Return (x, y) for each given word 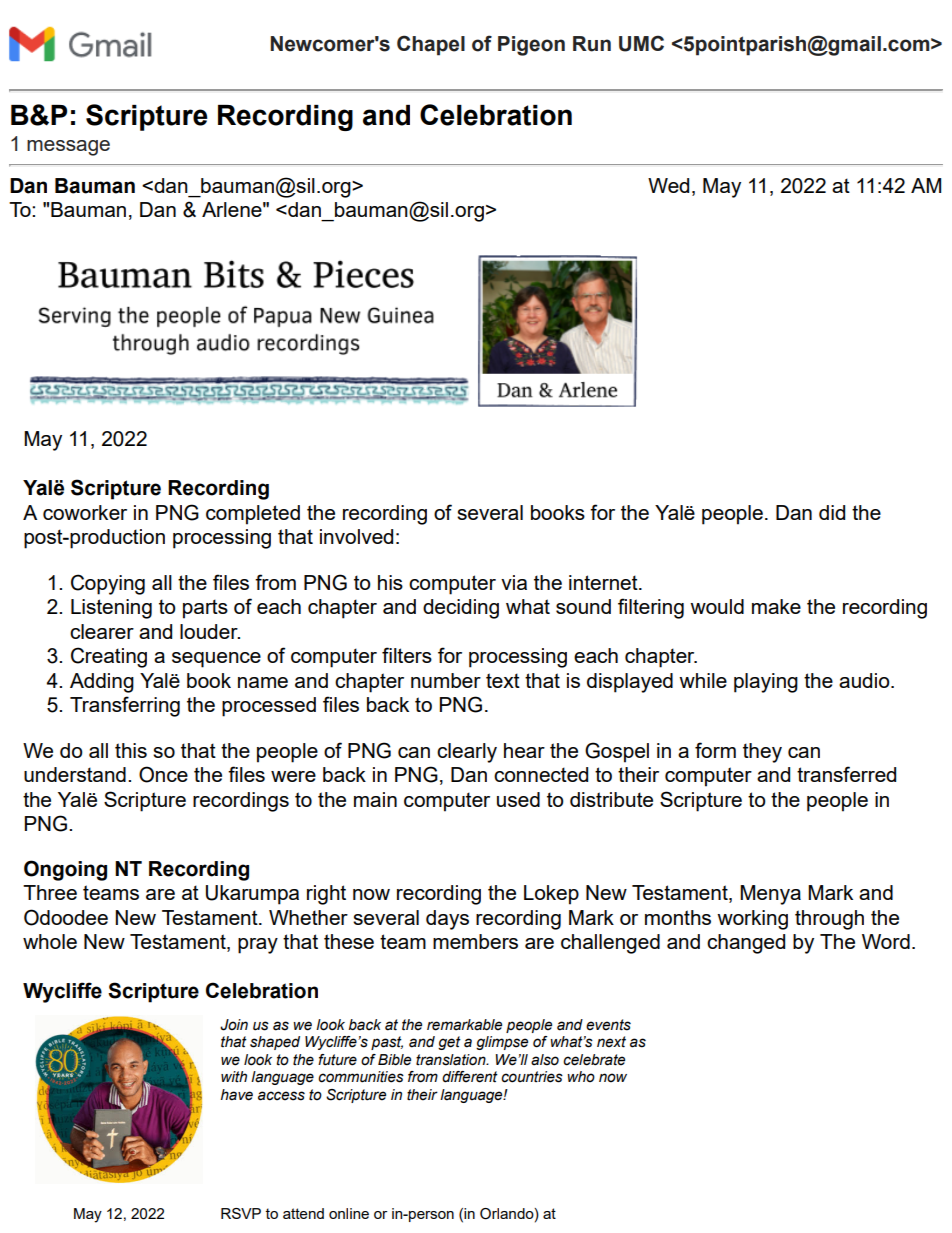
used (518, 799)
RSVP (241, 1213)
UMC (641, 43)
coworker (85, 512)
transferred (846, 774)
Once (163, 774)
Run (592, 44)
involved (356, 536)
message (68, 148)
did (832, 512)
